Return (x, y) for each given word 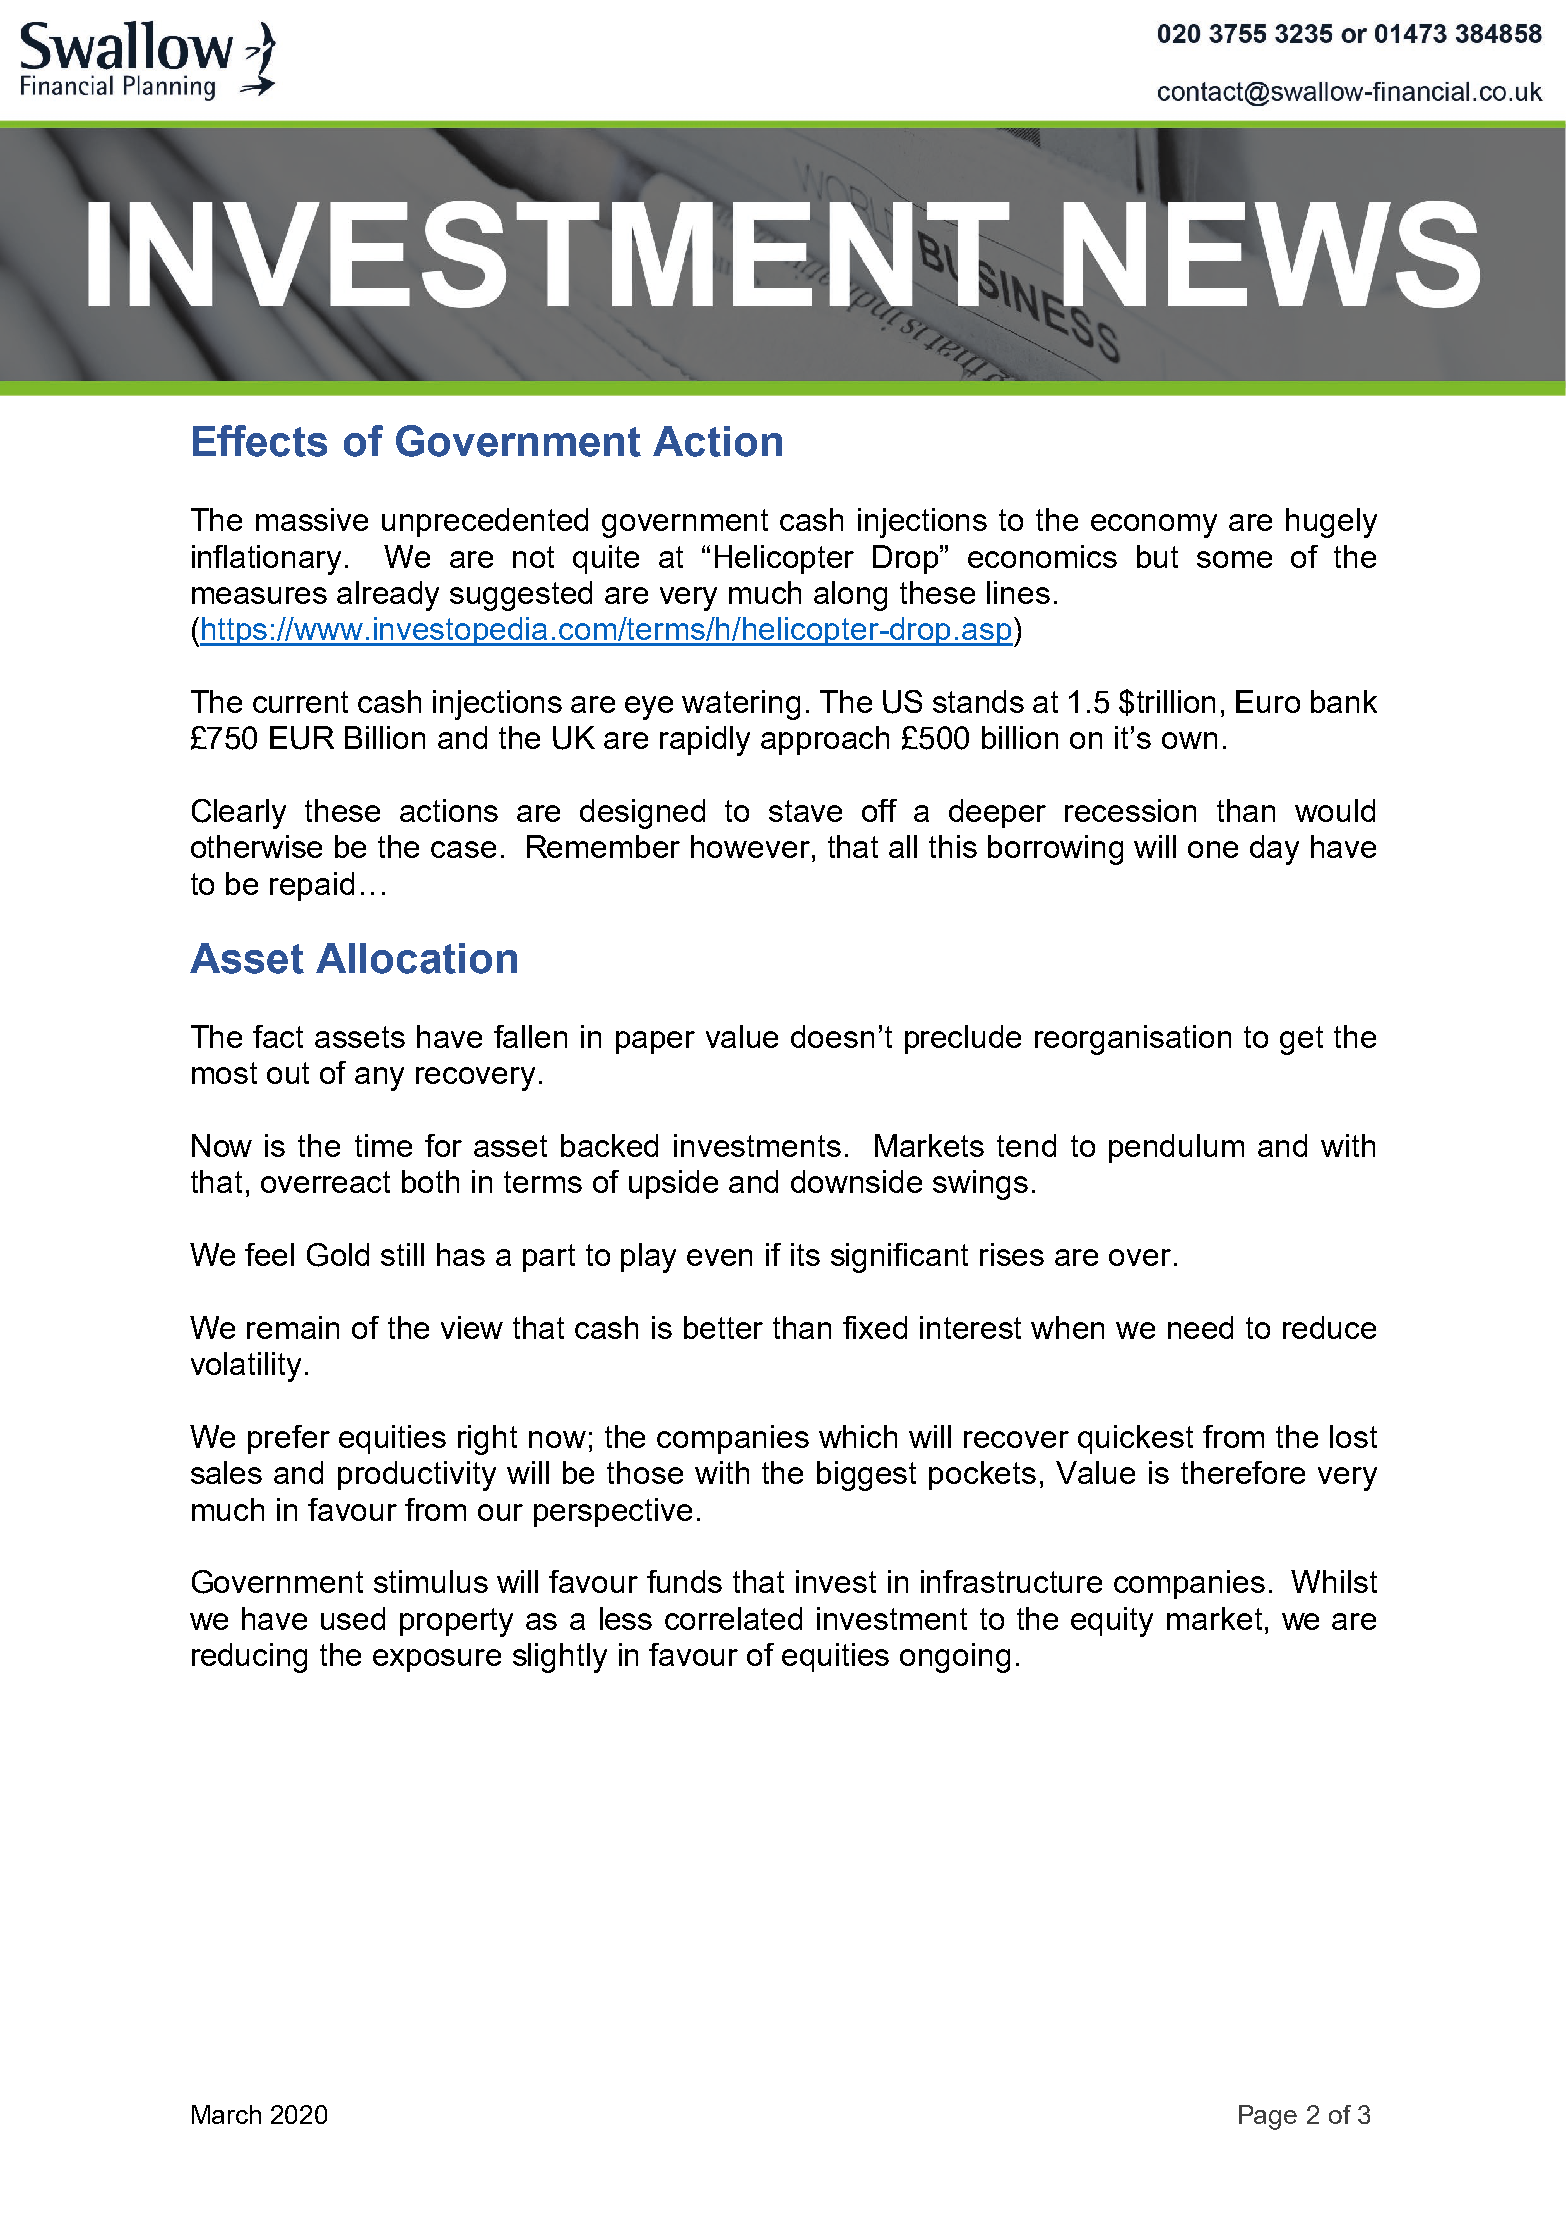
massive (312, 519)
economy (1154, 526)
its (805, 1254)
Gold (338, 1255)
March (226, 2114)
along (850, 596)
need (1200, 1327)
